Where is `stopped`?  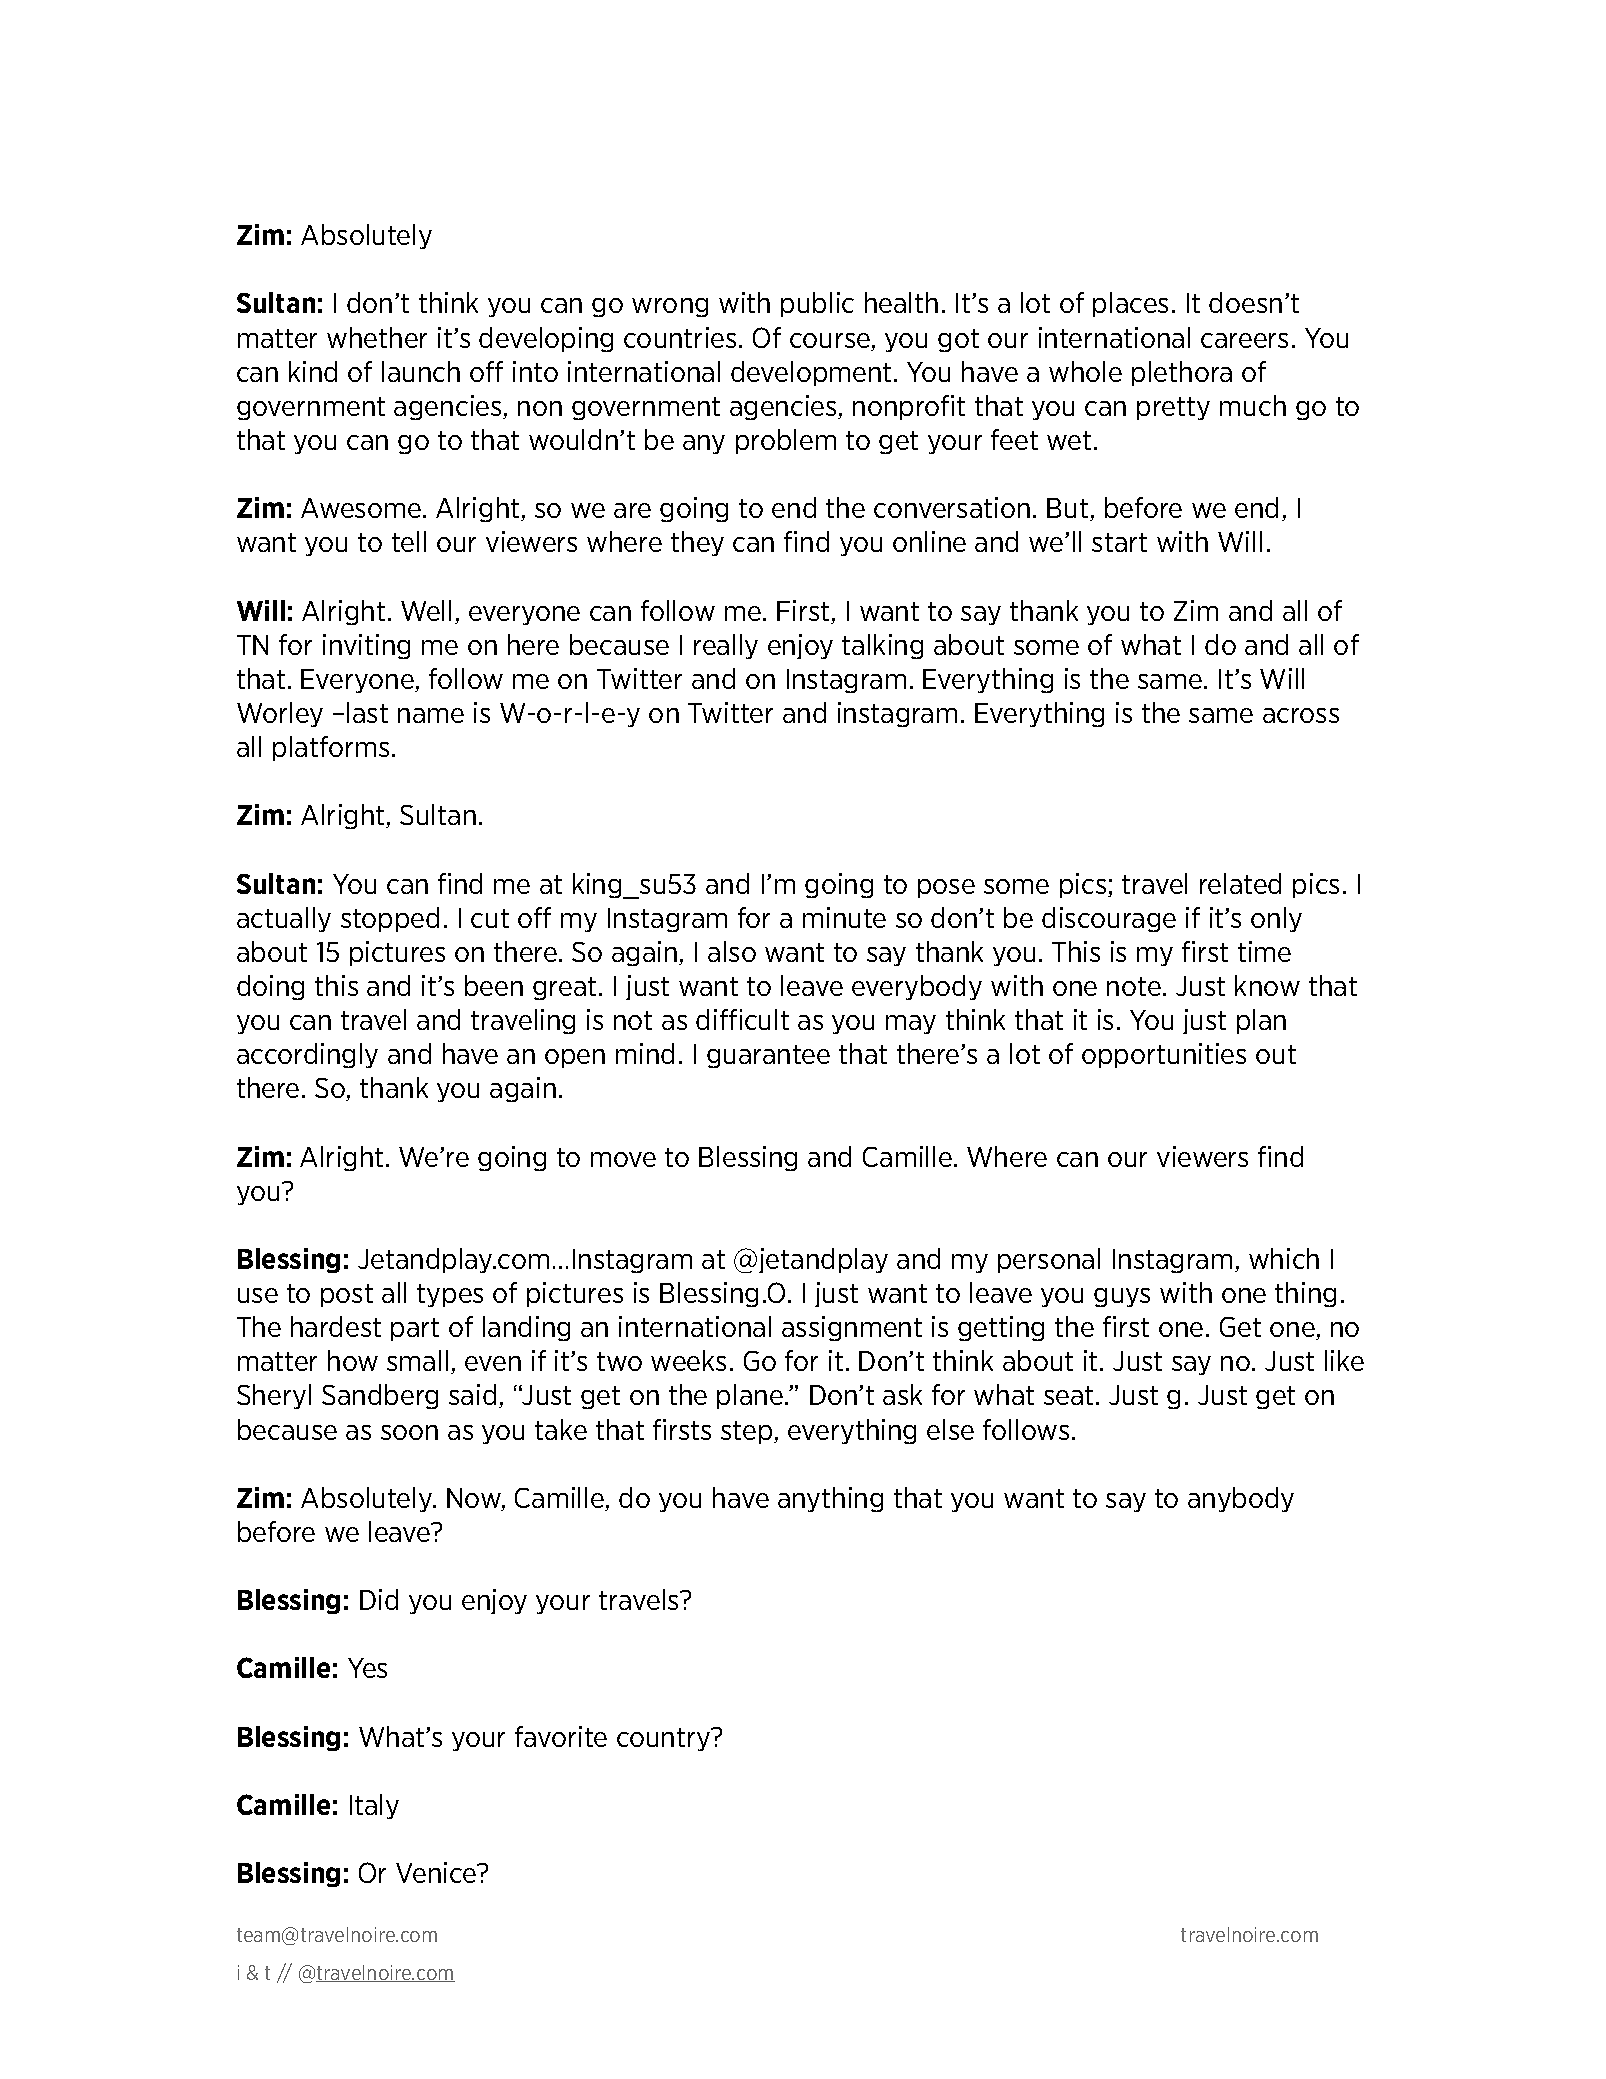 stopped is located at coordinates (390, 919).
